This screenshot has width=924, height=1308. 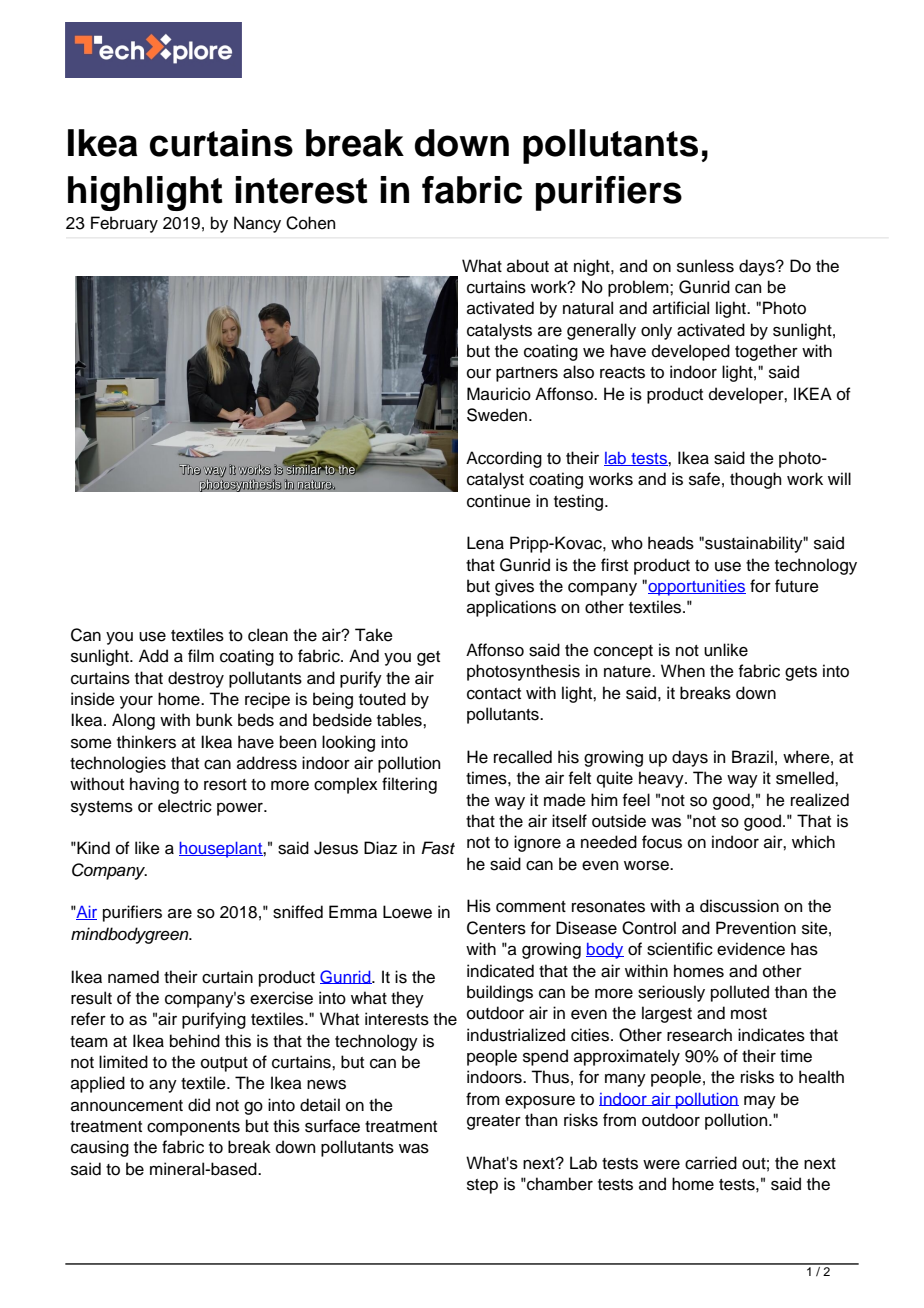 What do you see at coordinates (755, 480) in the screenshot?
I see `though` at bounding box center [755, 480].
